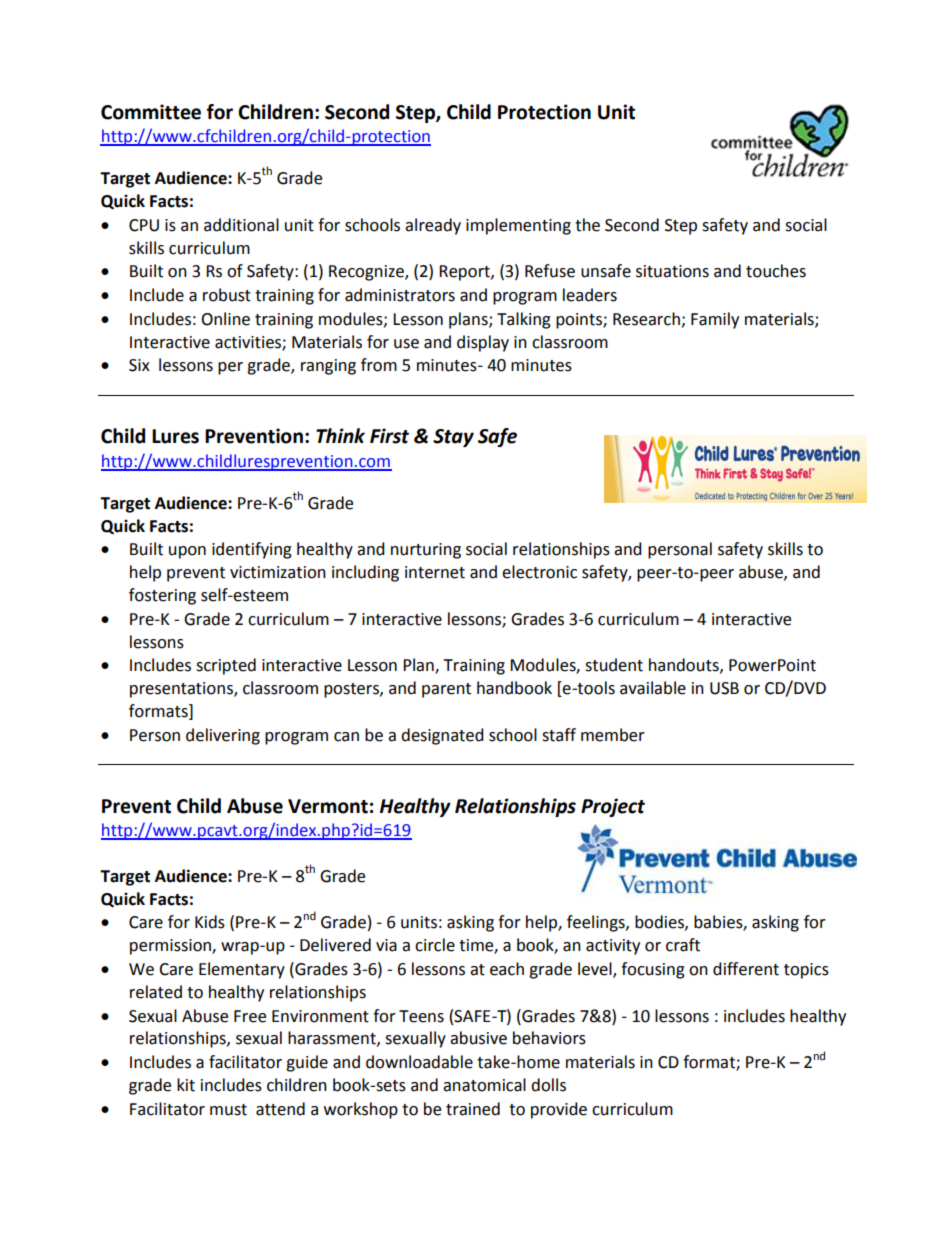 Image resolution: width=952 pixels, height=1233 pixels. What do you see at coordinates (151, 112) in the page?
I see `Committee` at bounding box center [151, 112].
